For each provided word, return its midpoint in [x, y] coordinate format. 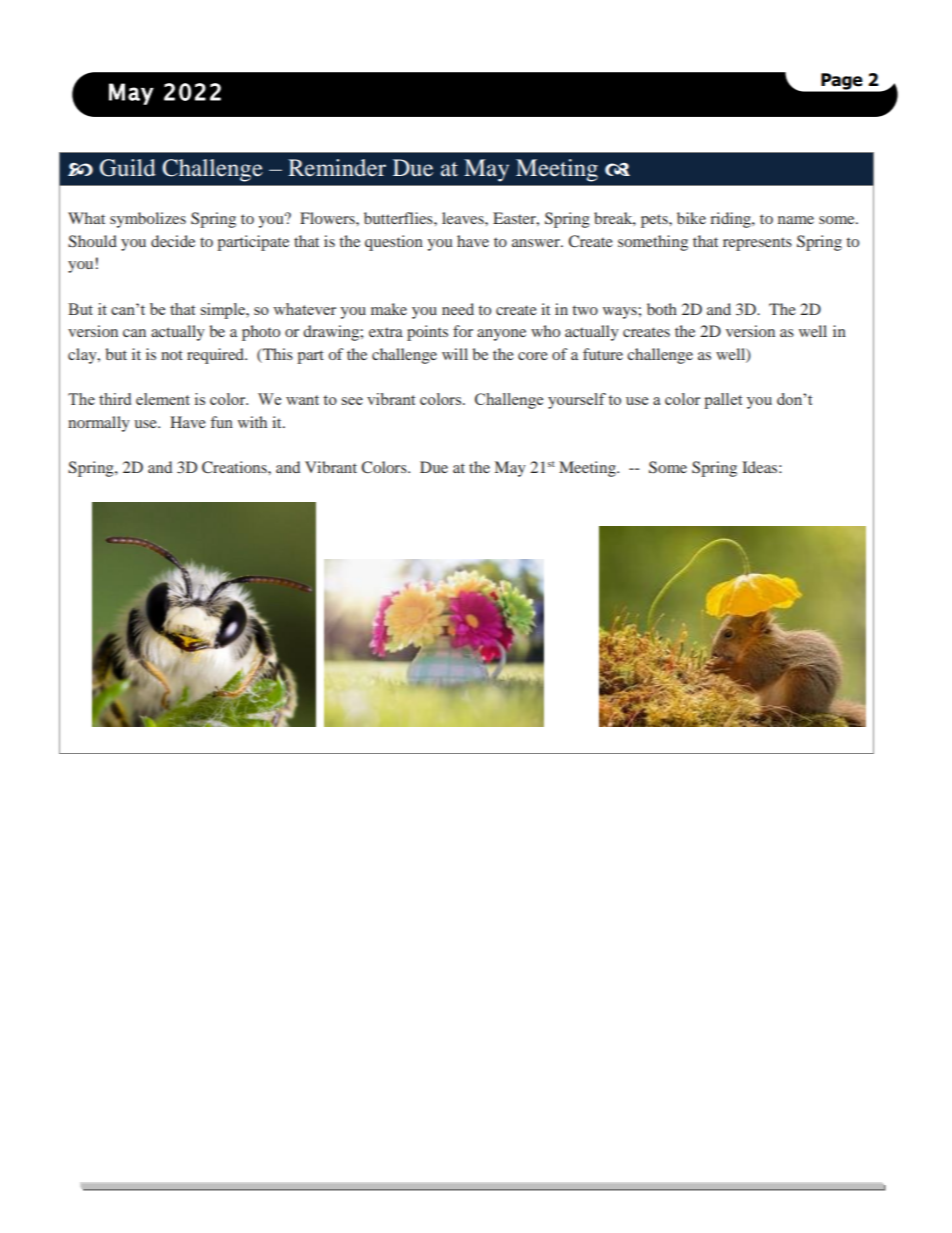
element [163, 399]
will [455, 354]
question [394, 243]
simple [224, 311]
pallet [723, 401]
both [662, 309]
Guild [127, 168]
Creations [235, 467]
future [603, 354]
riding [731, 220]
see [352, 401]
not [172, 355]
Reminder [337, 168]
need [458, 309]
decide [173, 241]
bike [691, 218]
